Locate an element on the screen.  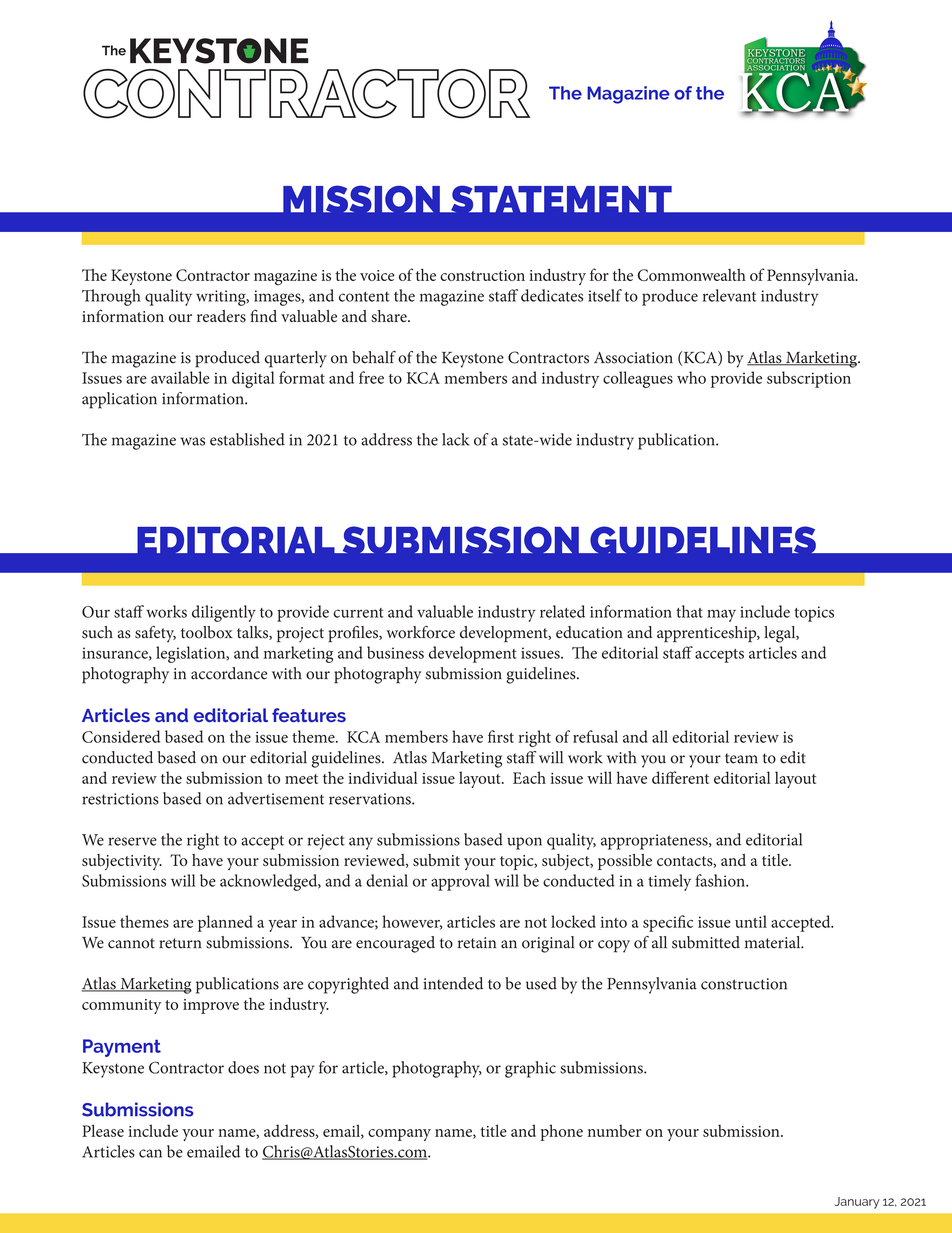
return is located at coordinates (180, 943).
